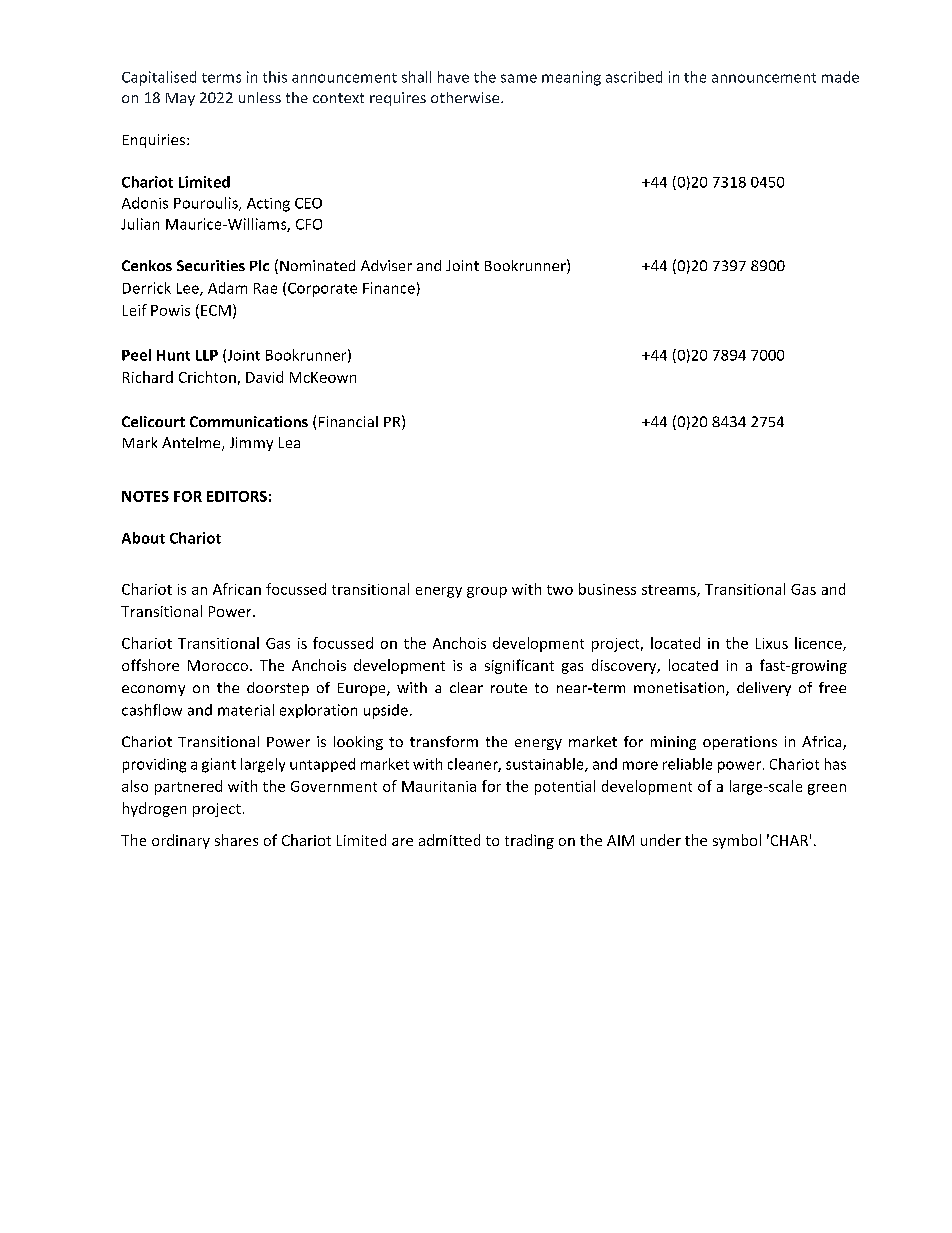 The height and width of the page is (1233, 952). Describe the element at coordinates (840, 77) in the page. I see `made` at that location.
